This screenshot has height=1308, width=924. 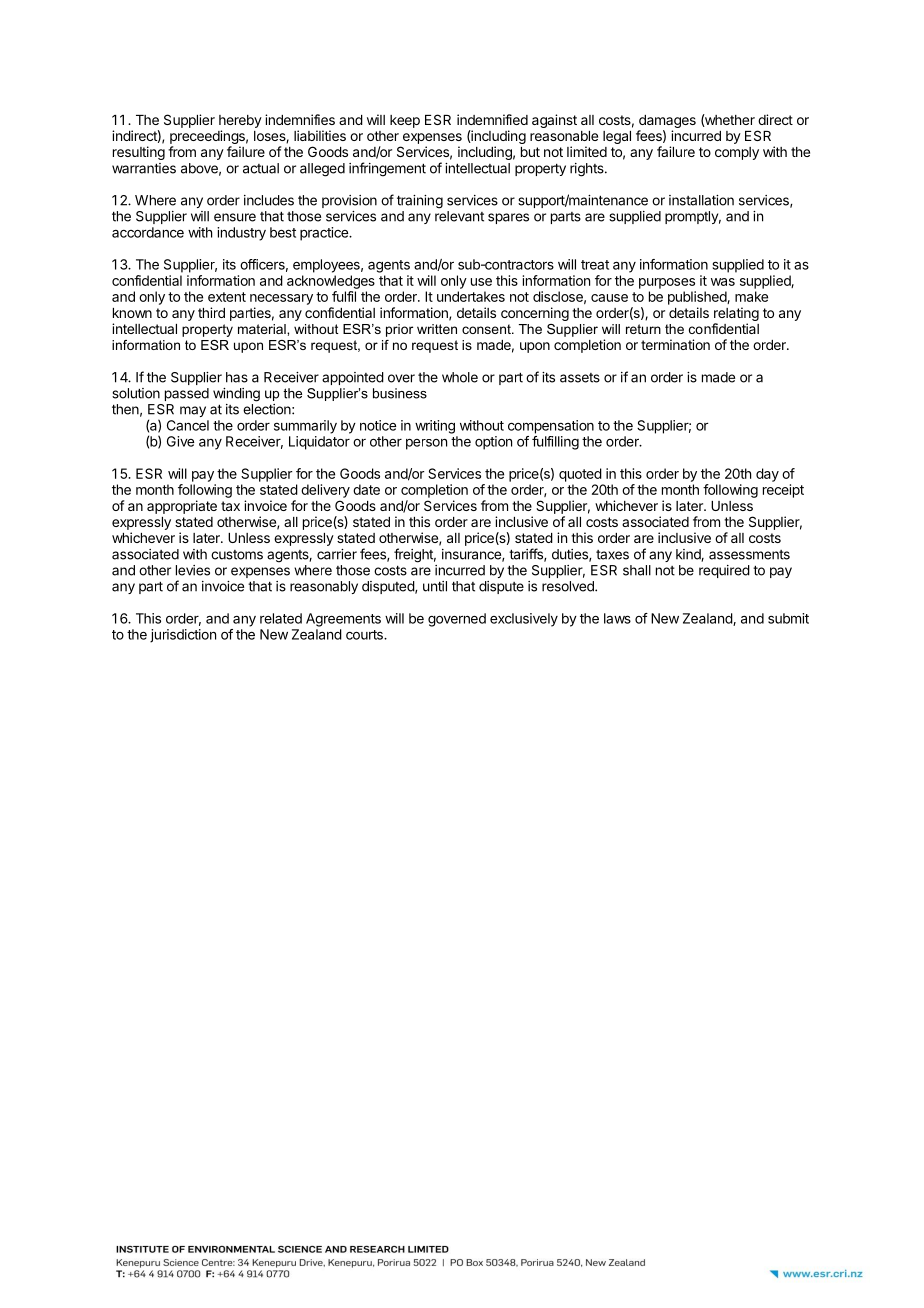 I want to click on extent, so click(x=227, y=297).
